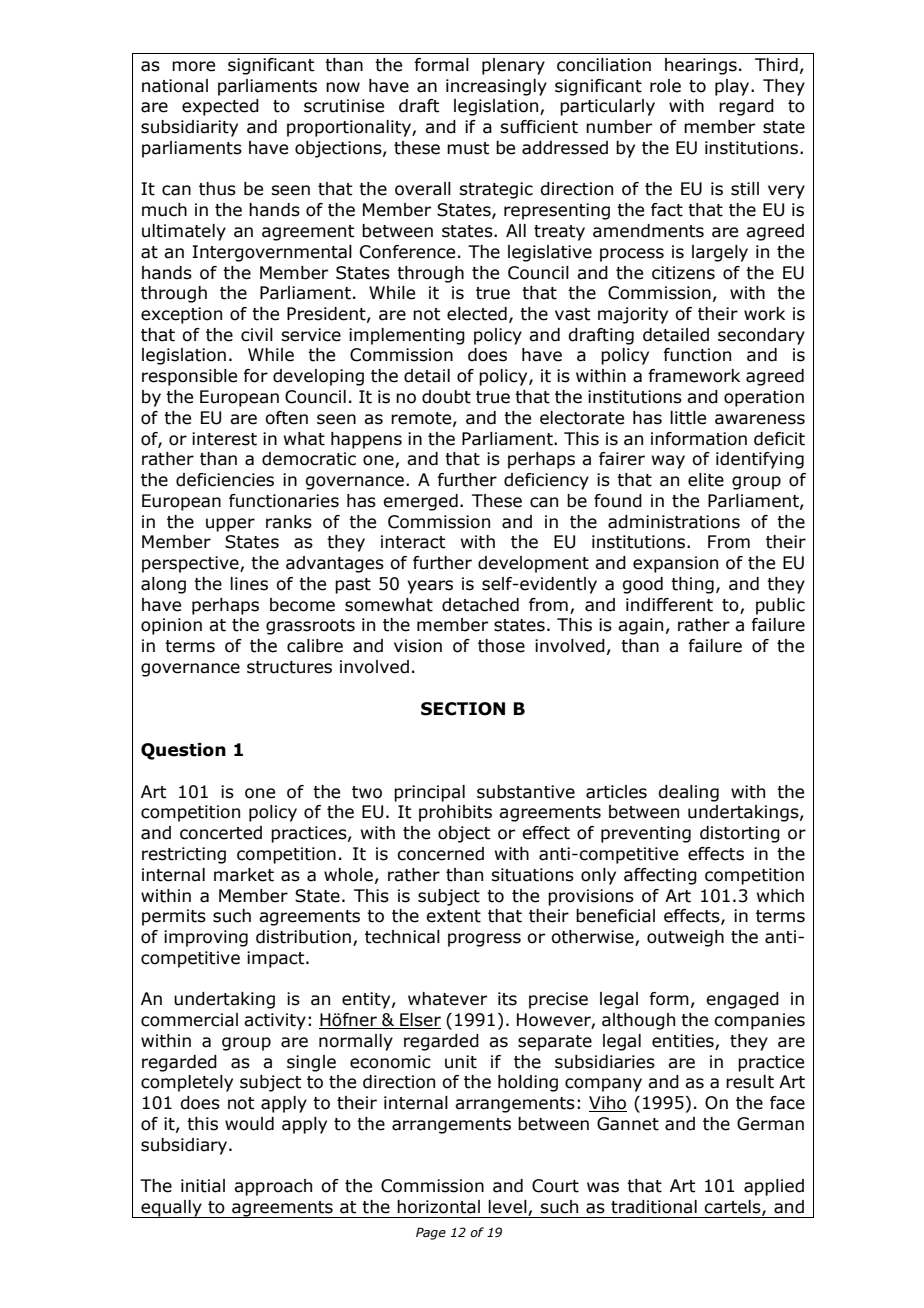  What do you see at coordinates (220, 107) in the document?
I see `expected` at bounding box center [220, 107].
